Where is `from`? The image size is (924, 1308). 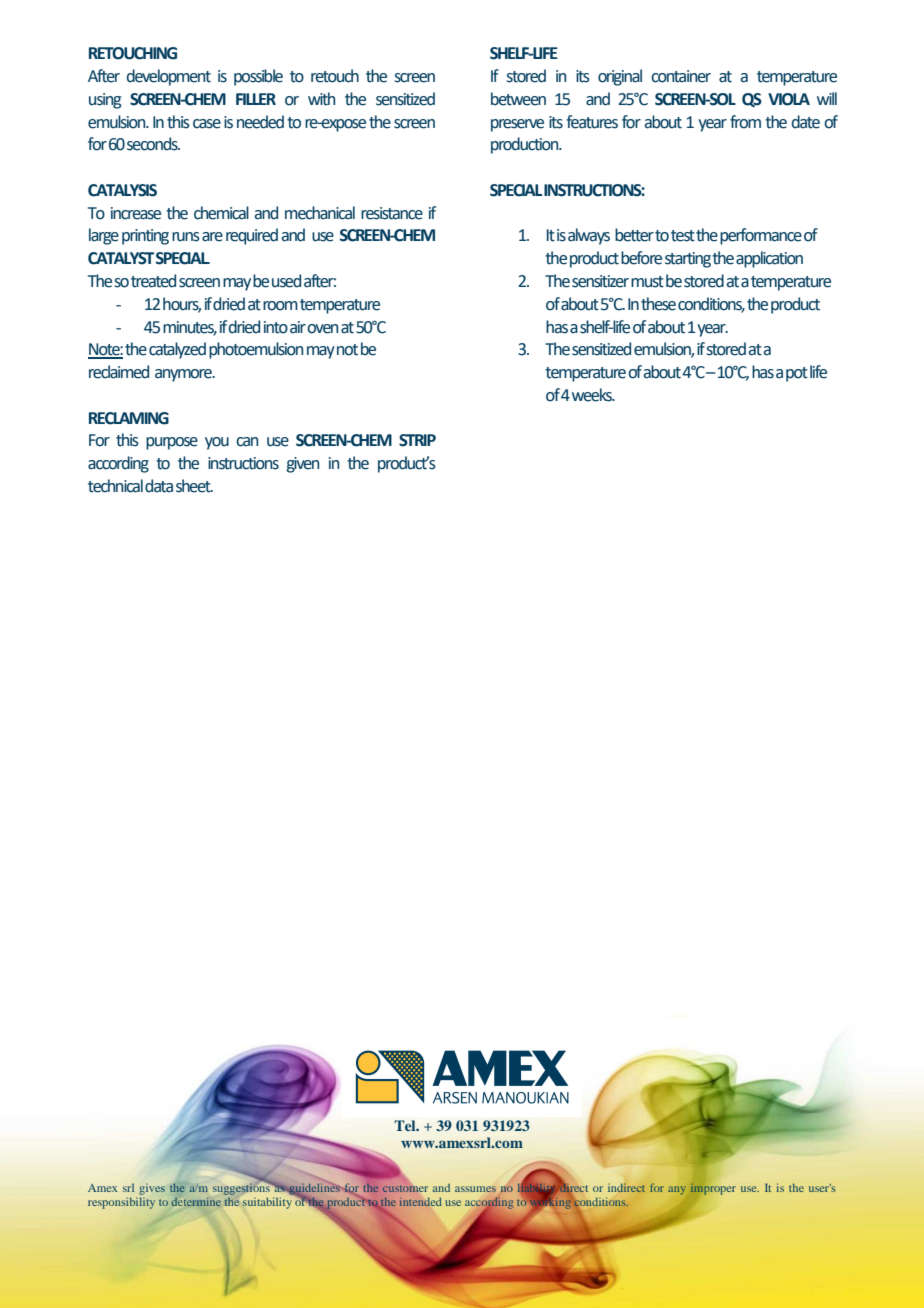 from is located at coordinates (745, 122).
